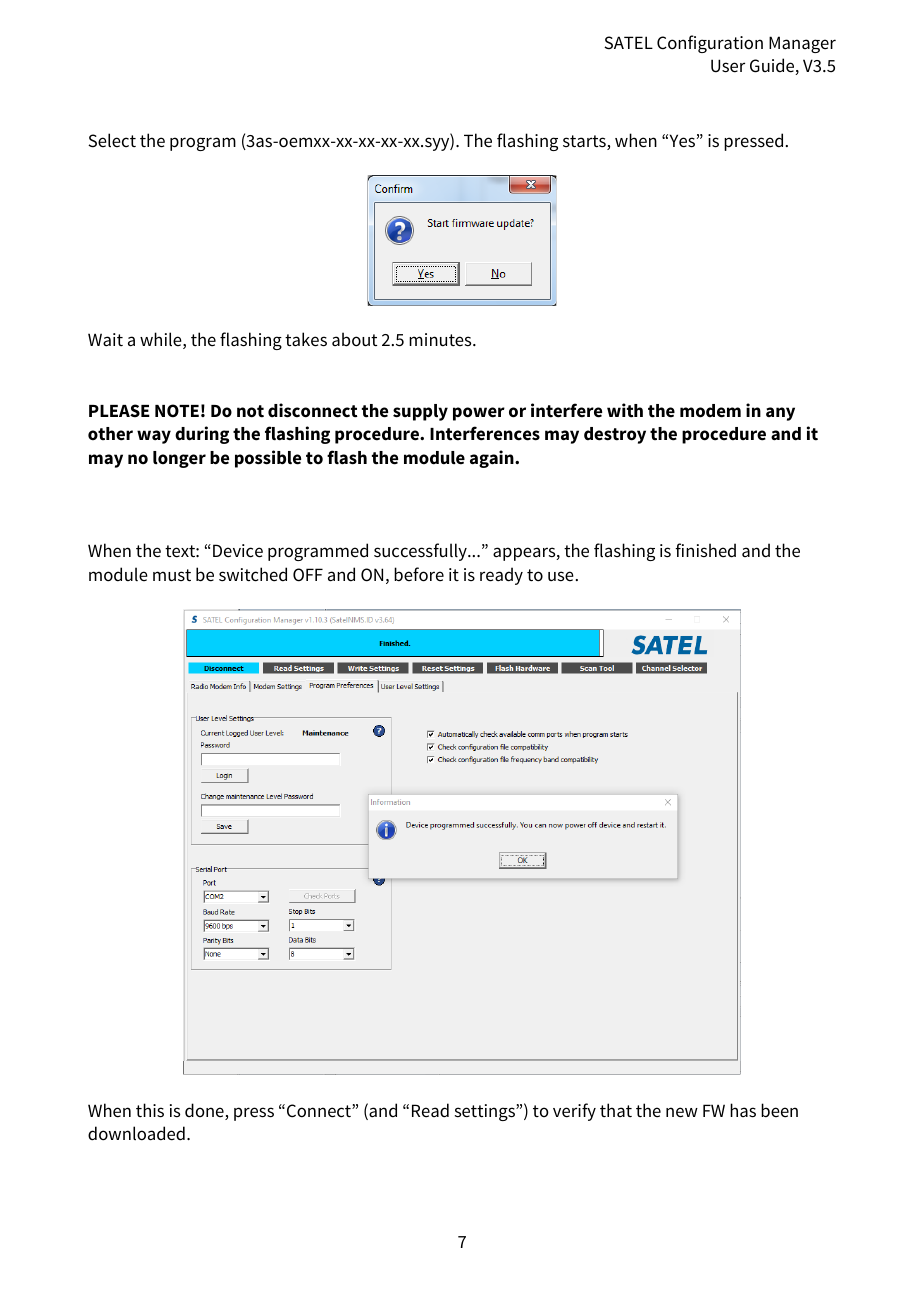  Describe the element at coordinates (705, 550) in the page. I see `finished` at that location.
